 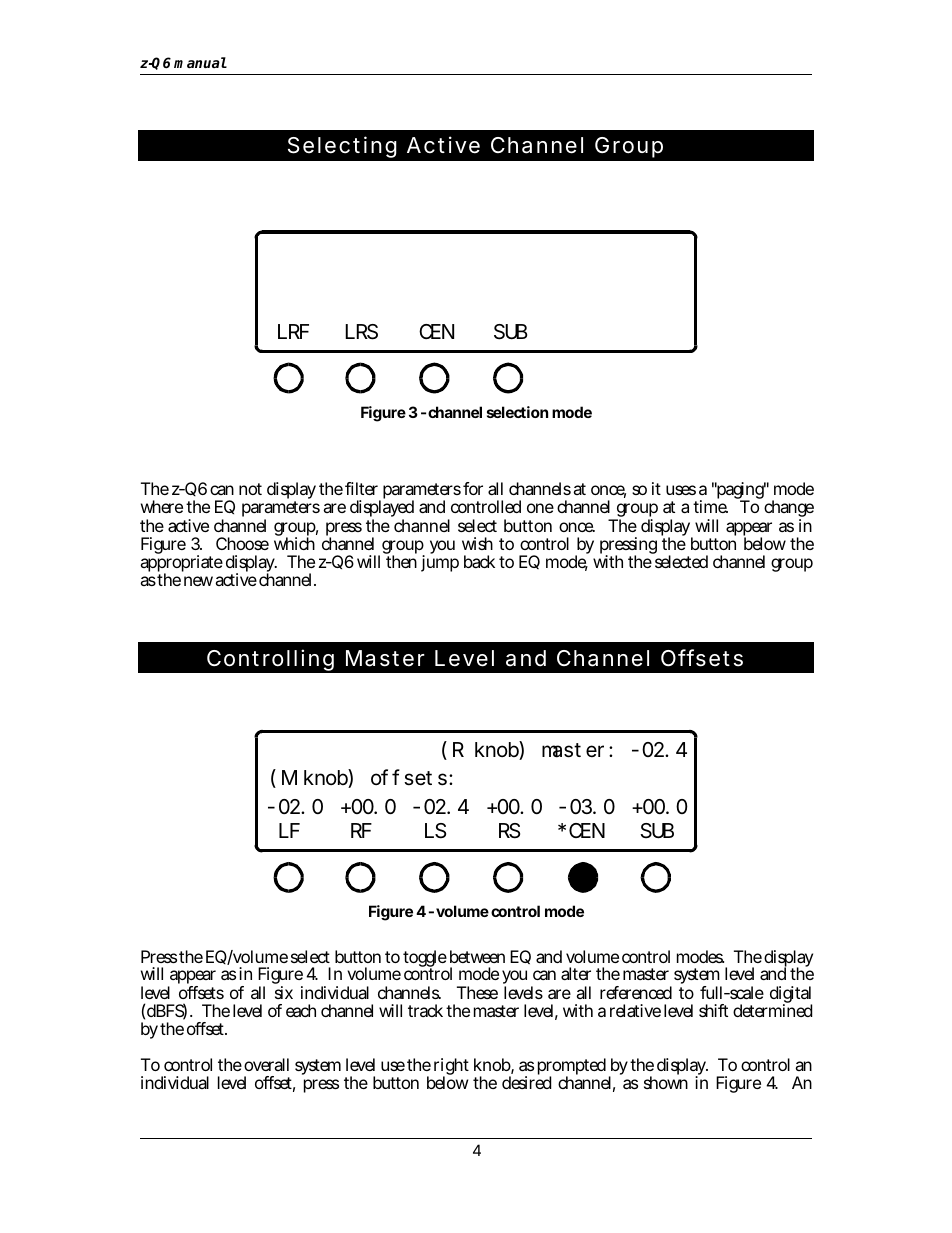 I want to click on manual, so click(x=200, y=62).
